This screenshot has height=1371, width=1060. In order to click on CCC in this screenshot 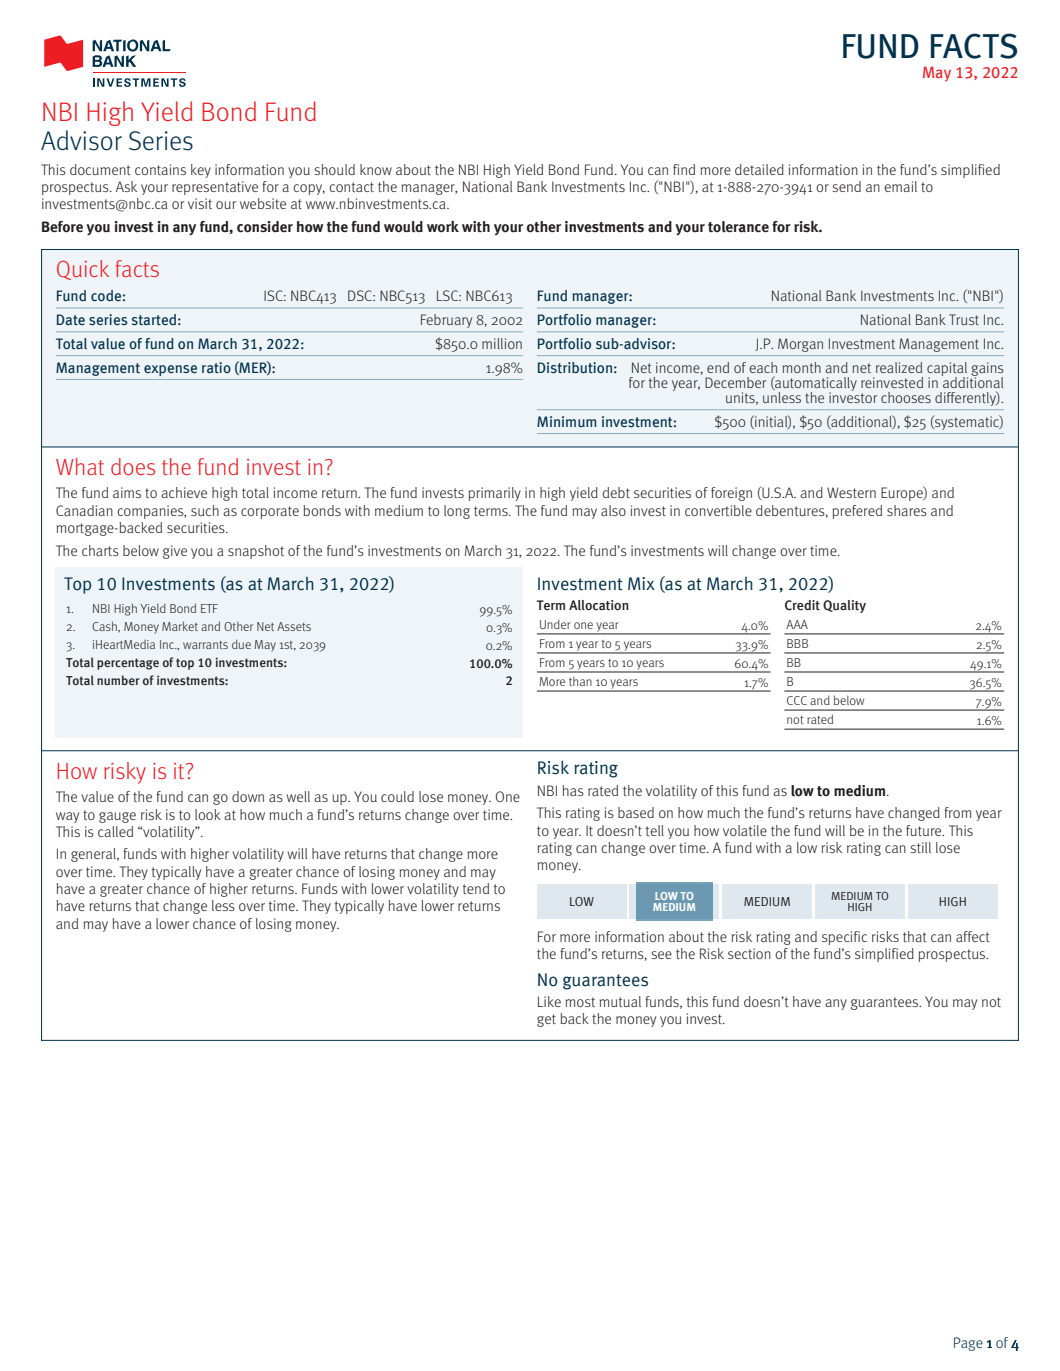, I will do `click(797, 700)`.
